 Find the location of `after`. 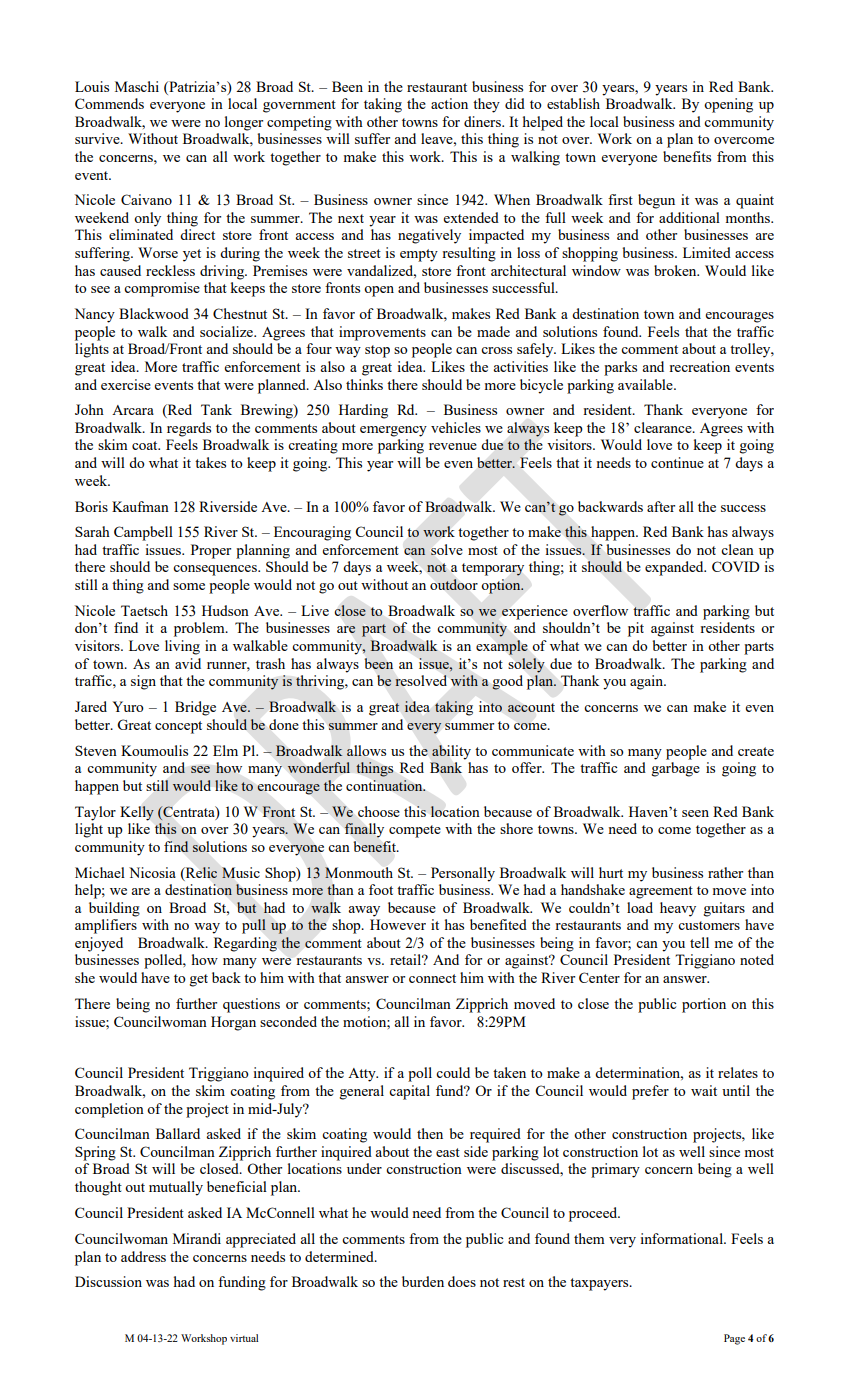

after is located at coordinates (661, 506).
